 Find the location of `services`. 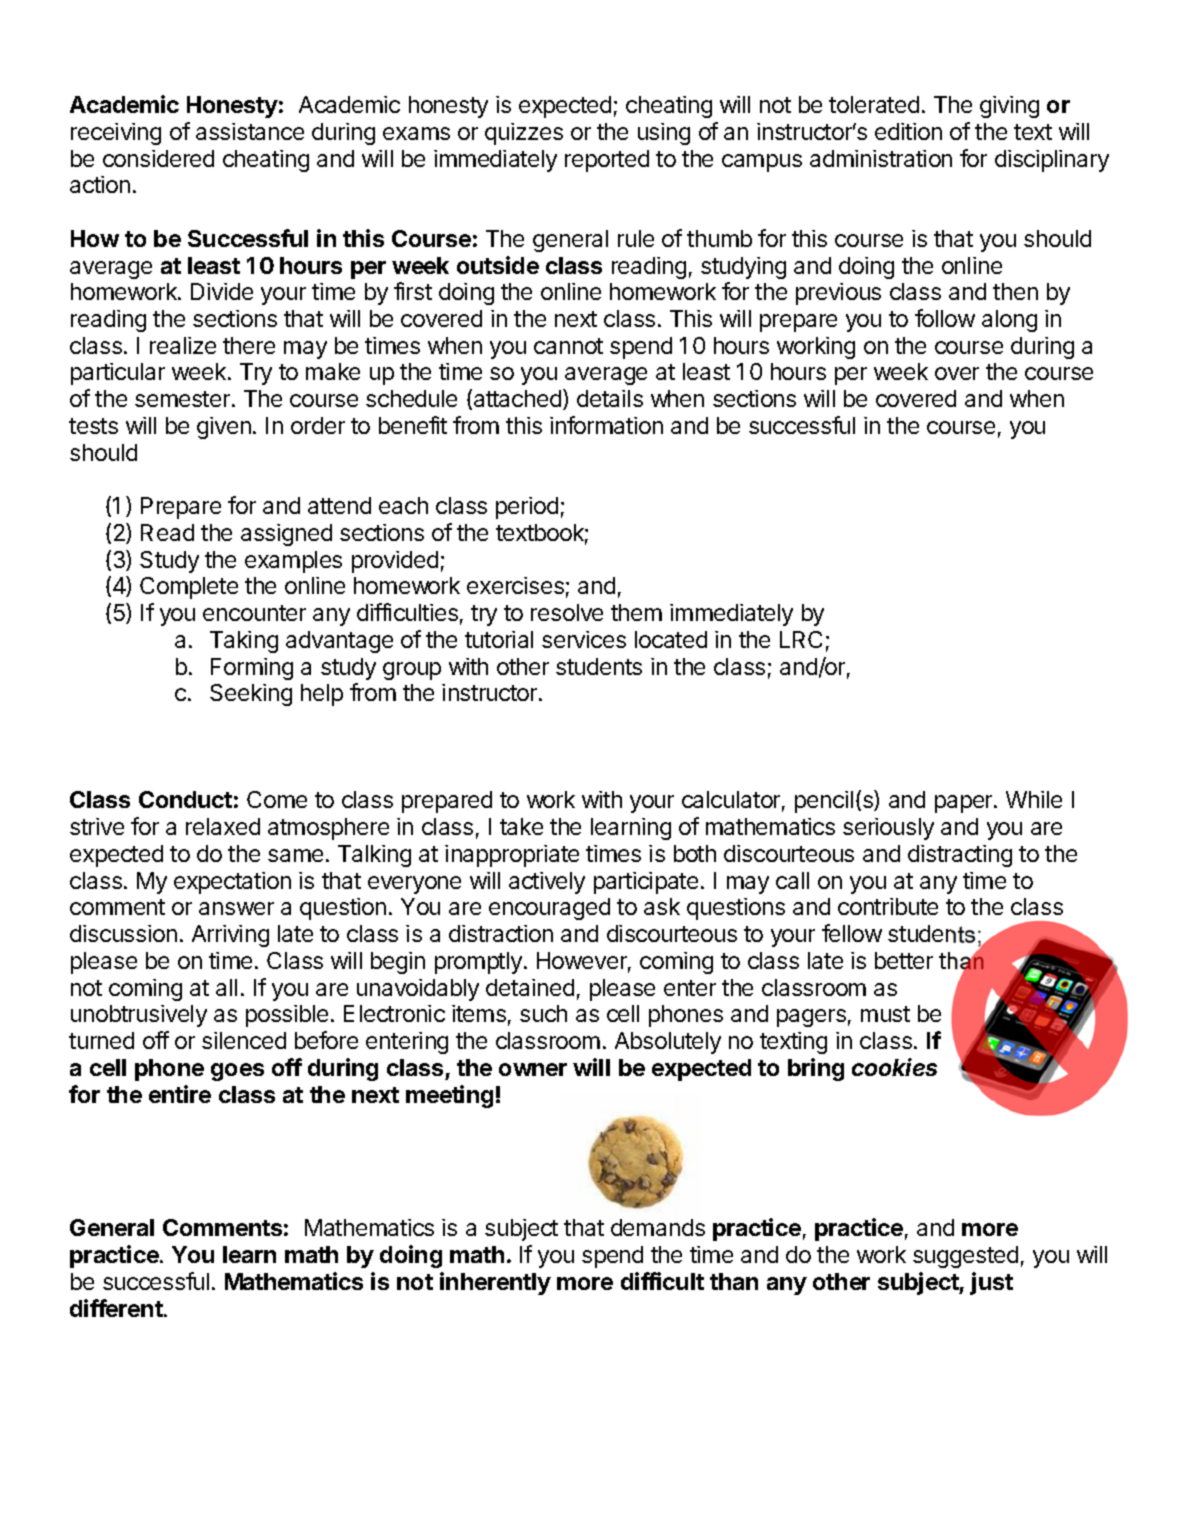

services is located at coordinates (584, 639).
